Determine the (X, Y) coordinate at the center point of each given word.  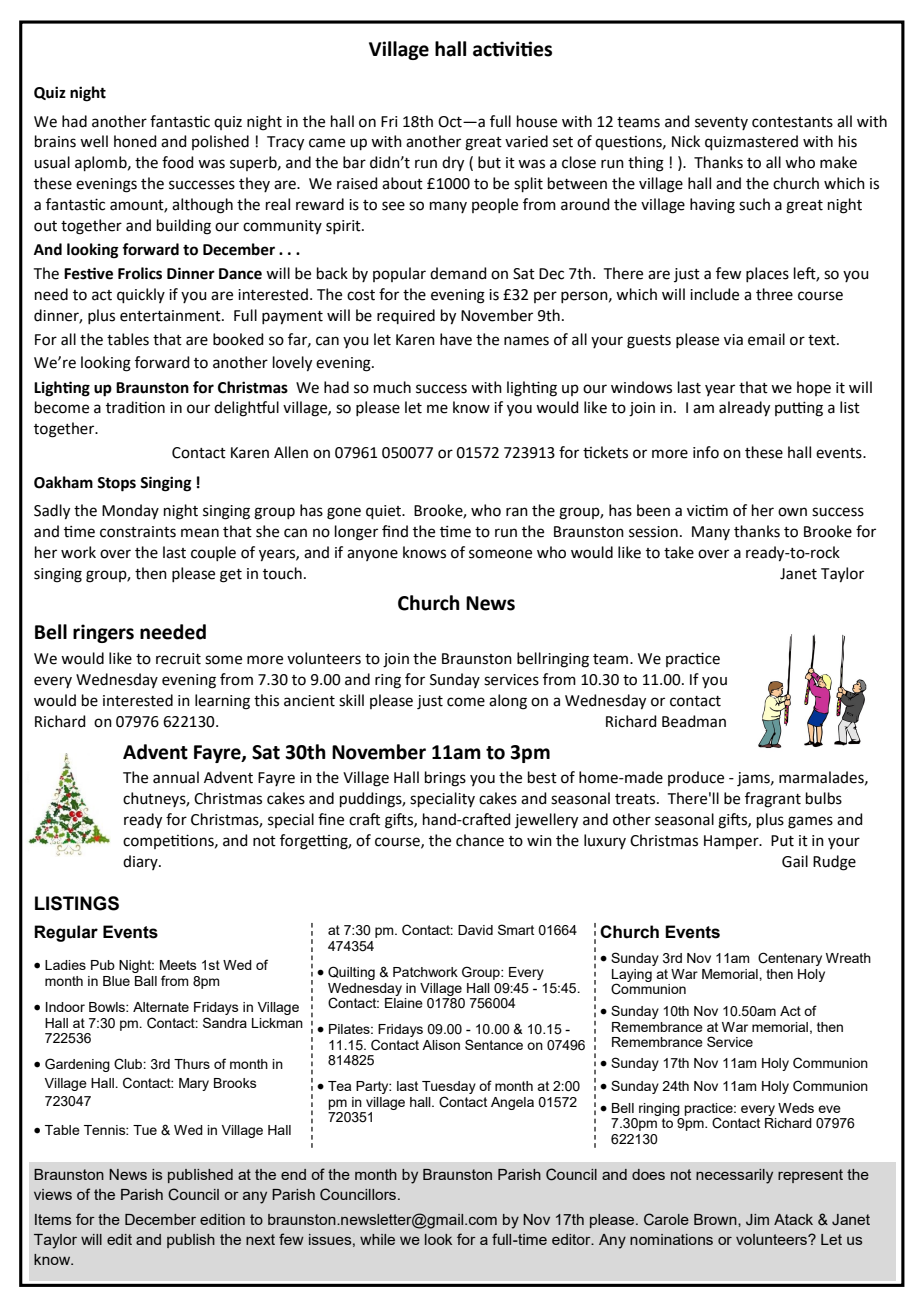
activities (512, 49)
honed (135, 141)
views (53, 1194)
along (508, 702)
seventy (721, 123)
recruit (178, 659)
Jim (757, 1219)
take (679, 552)
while (377, 1239)
